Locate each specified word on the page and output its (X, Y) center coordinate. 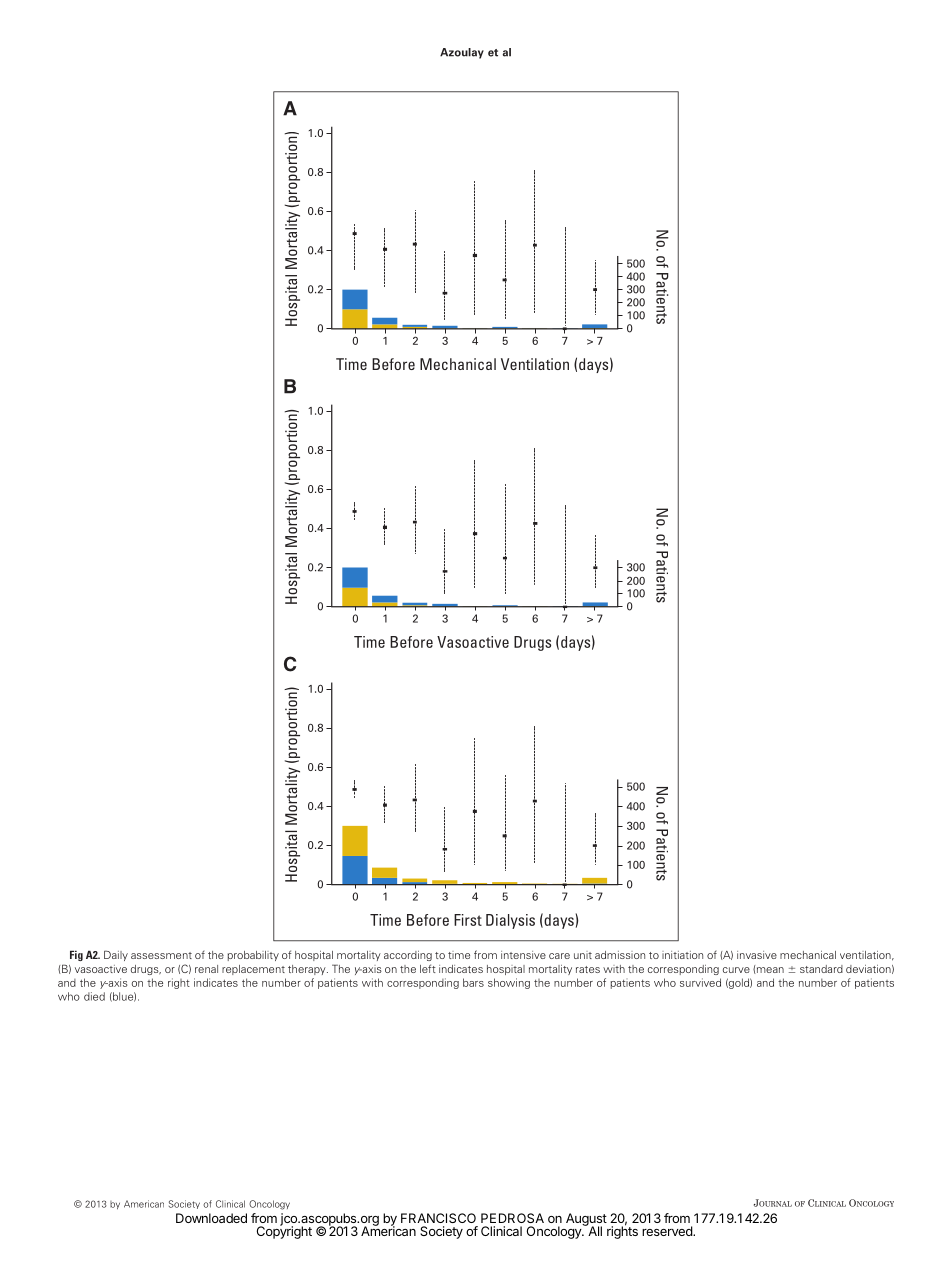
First (468, 920)
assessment (161, 955)
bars (473, 982)
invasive (757, 955)
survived (700, 982)
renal (206, 969)
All (594, 1230)
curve (736, 970)
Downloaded (211, 1218)
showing (509, 983)
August (586, 1220)
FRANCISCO (438, 1218)
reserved (668, 1231)
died (94, 996)
